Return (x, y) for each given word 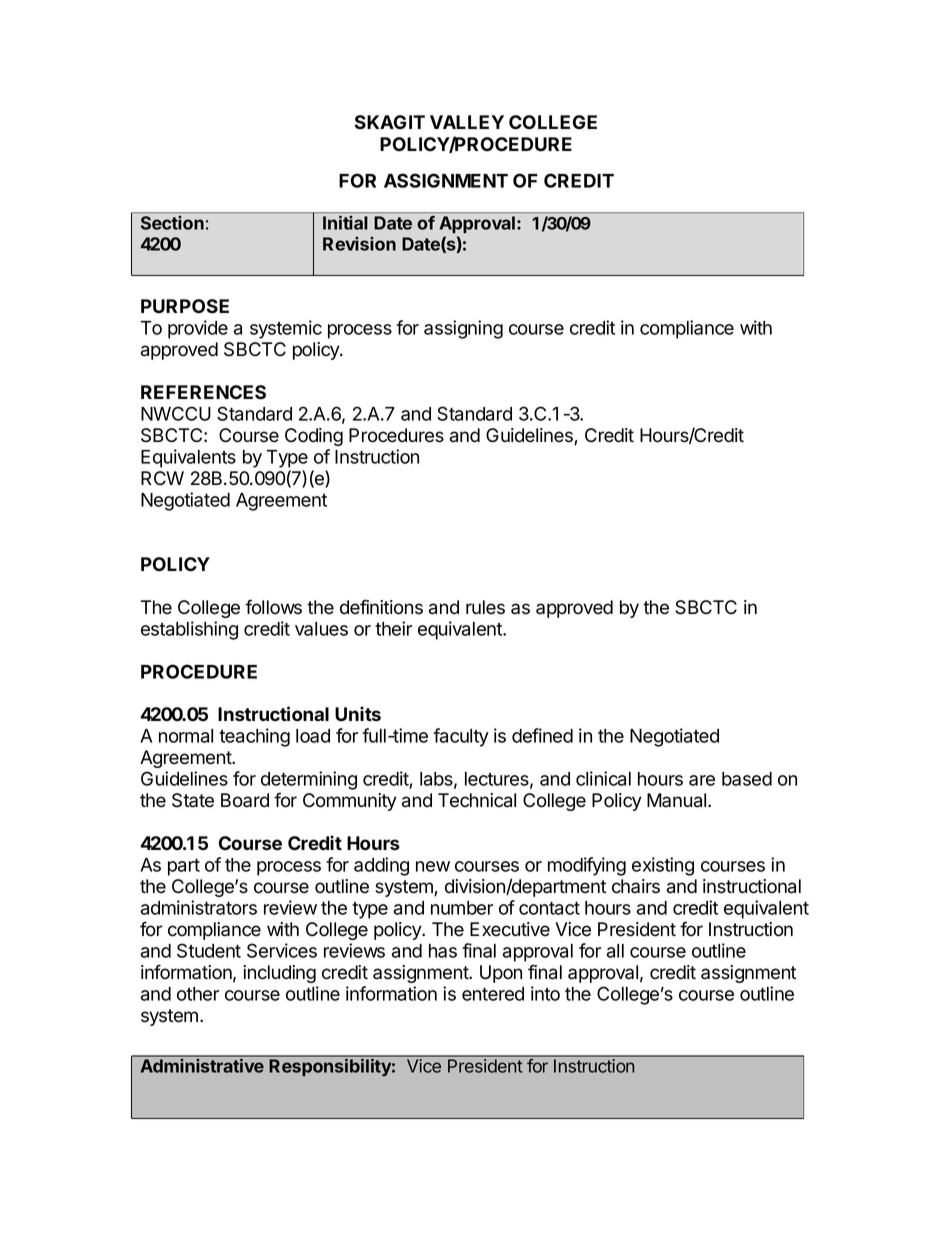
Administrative (202, 1065)
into (545, 993)
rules (485, 607)
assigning (463, 329)
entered (493, 994)
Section (172, 223)
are (702, 780)
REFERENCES (203, 392)
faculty (461, 737)
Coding (314, 437)
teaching (254, 737)
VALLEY (467, 122)
